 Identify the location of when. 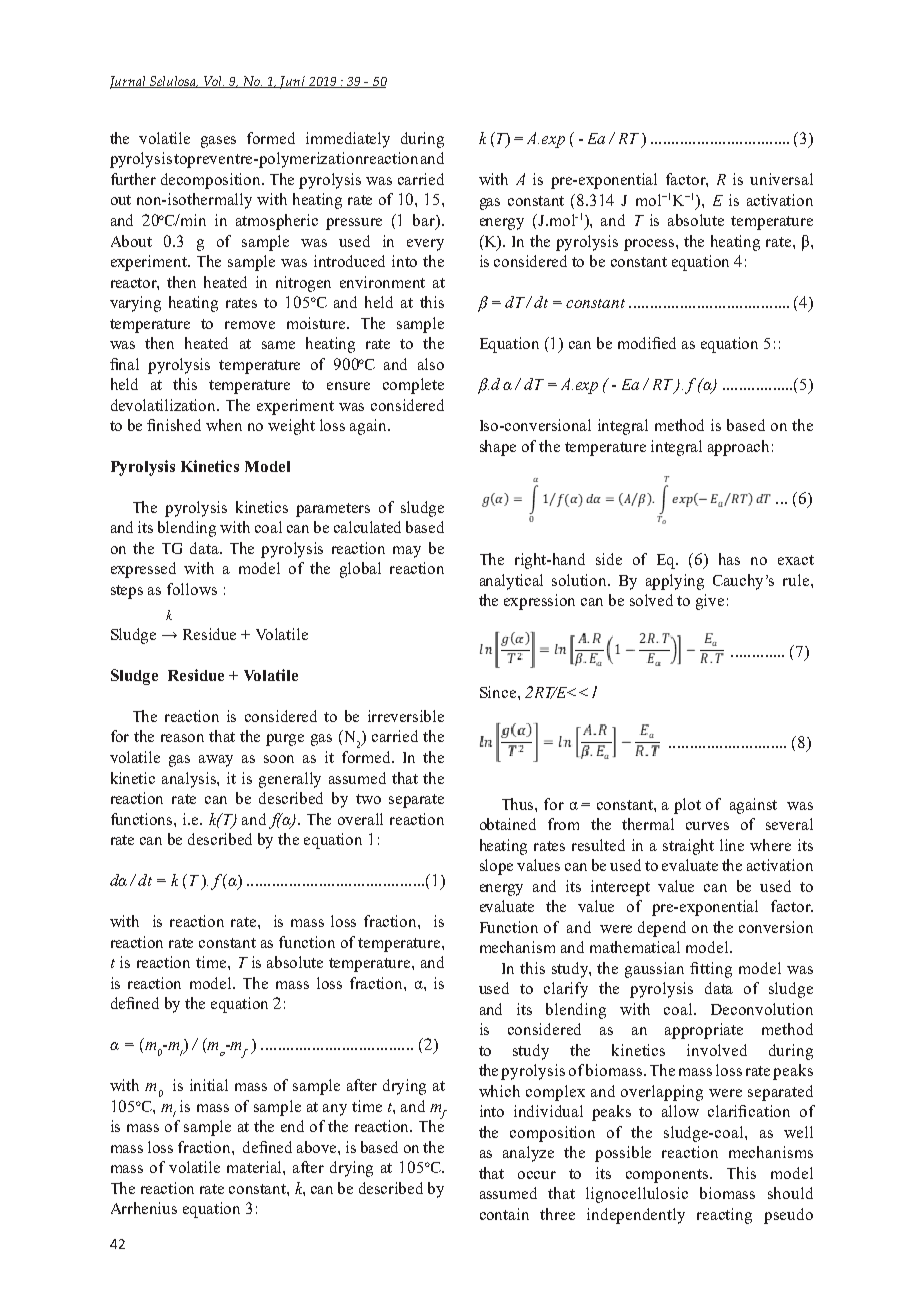
(224, 425).
